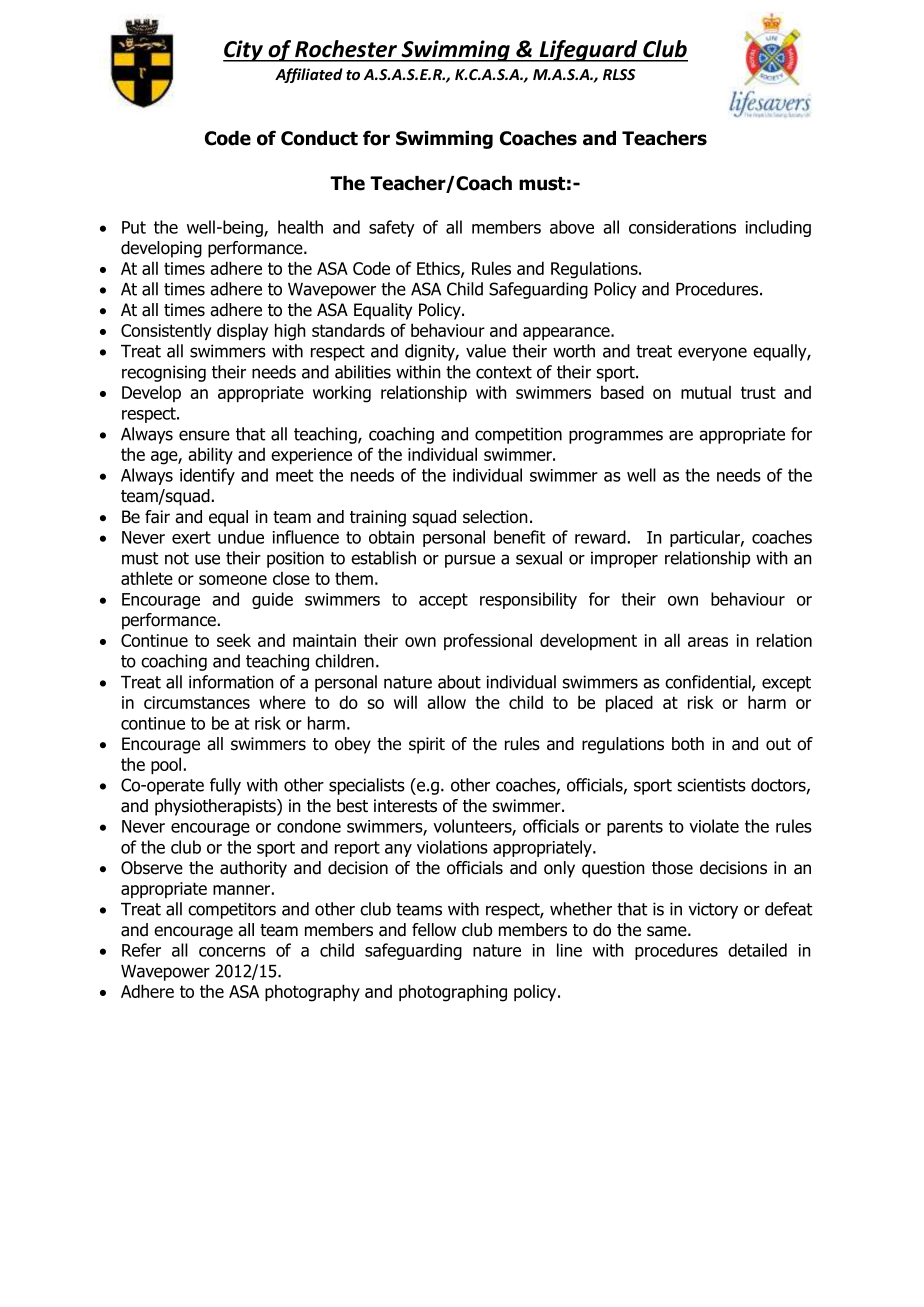 The image size is (924, 1307). Describe the element at coordinates (682, 227) in the screenshot. I see `considerations` at that location.
